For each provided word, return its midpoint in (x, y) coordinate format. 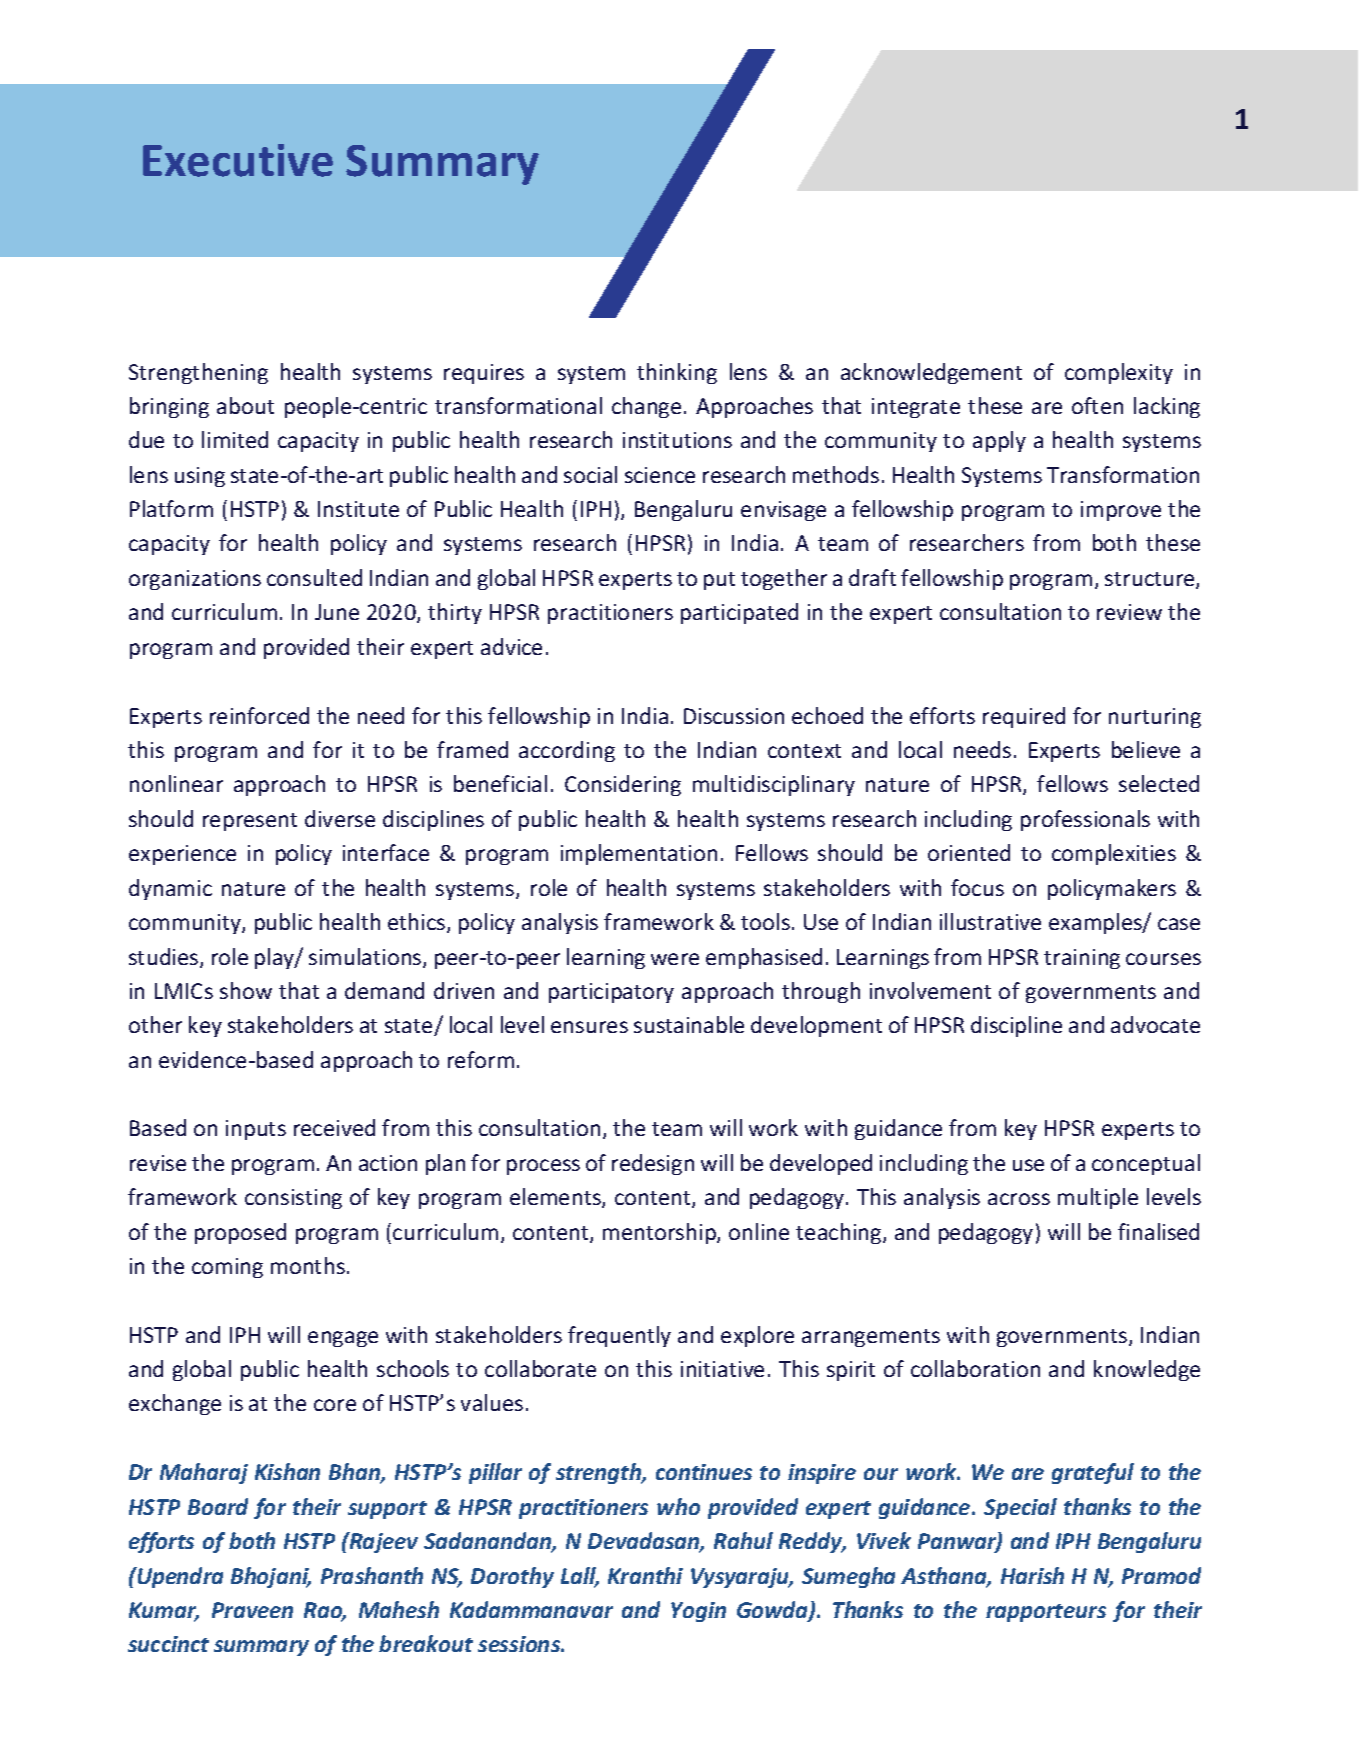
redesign (653, 1164)
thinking (677, 373)
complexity (1119, 373)
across (1019, 1199)
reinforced (259, 715)
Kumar (164, 1611)
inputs (256, 1130)
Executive (238, 160)
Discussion (734, 716)
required (1024, 717)
